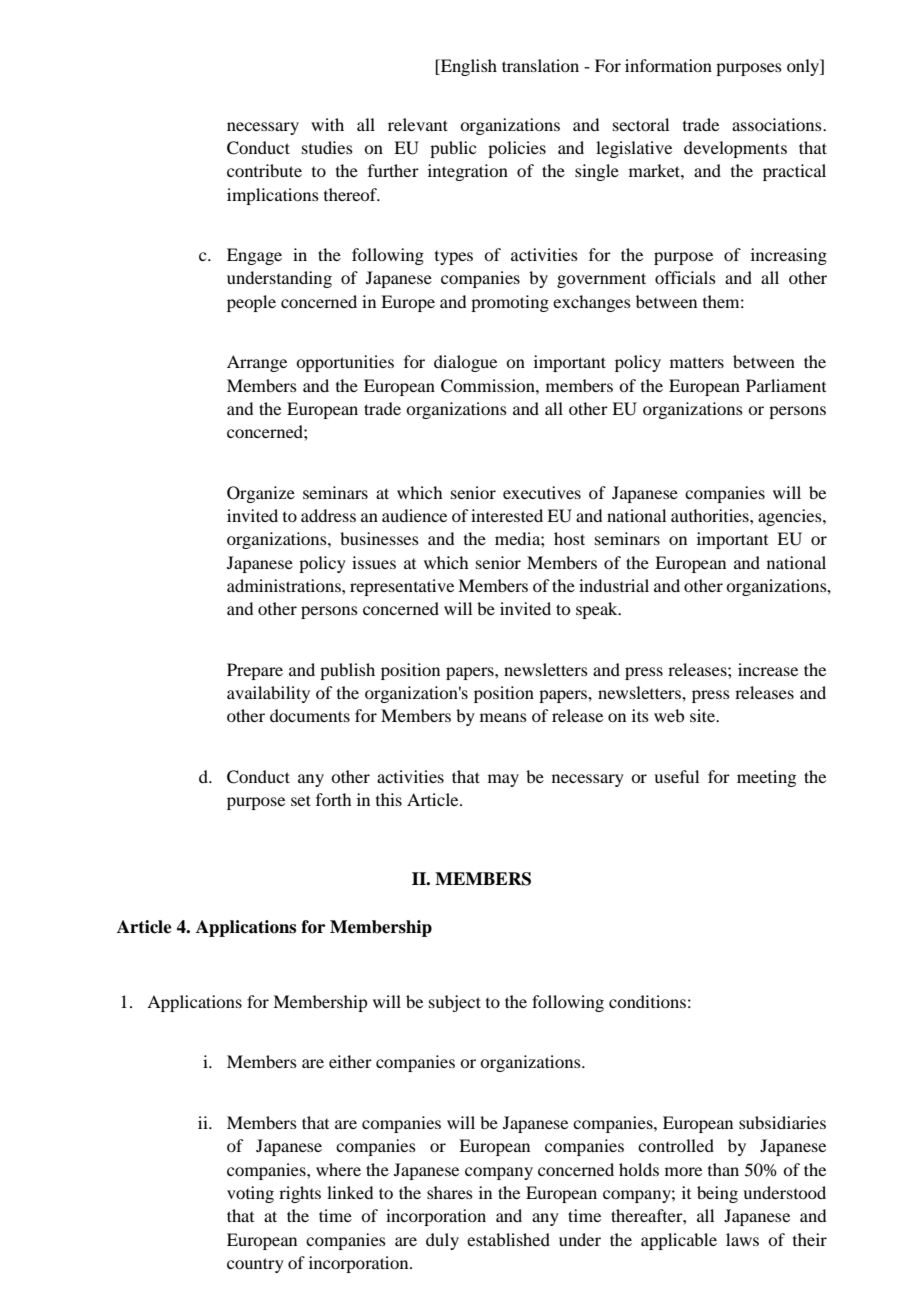 The width and height of the screenshot is (924, 1307). I want to click on increase, so click(768, 669).
